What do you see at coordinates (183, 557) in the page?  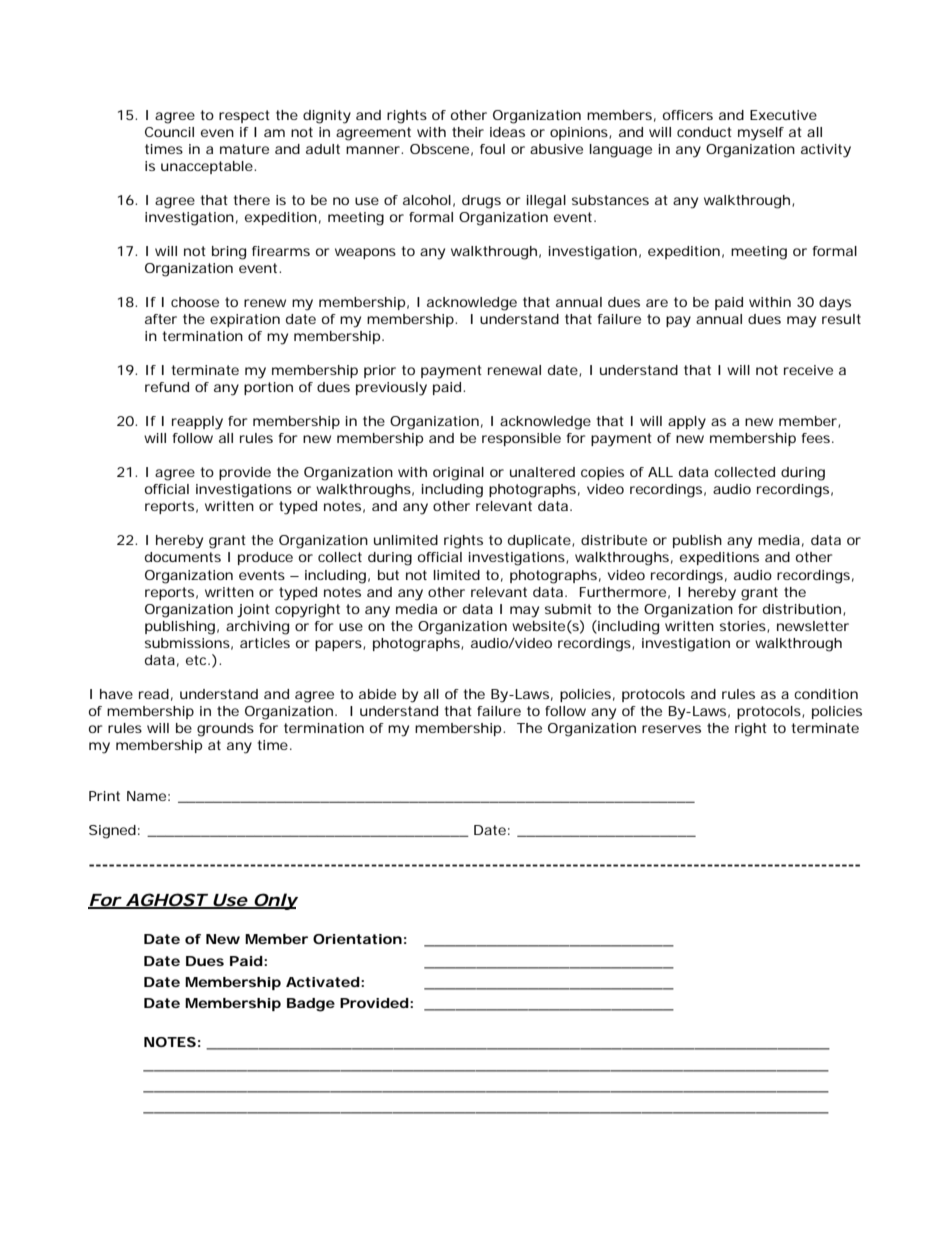 I see `documents` at bounding box center [183, 557].
